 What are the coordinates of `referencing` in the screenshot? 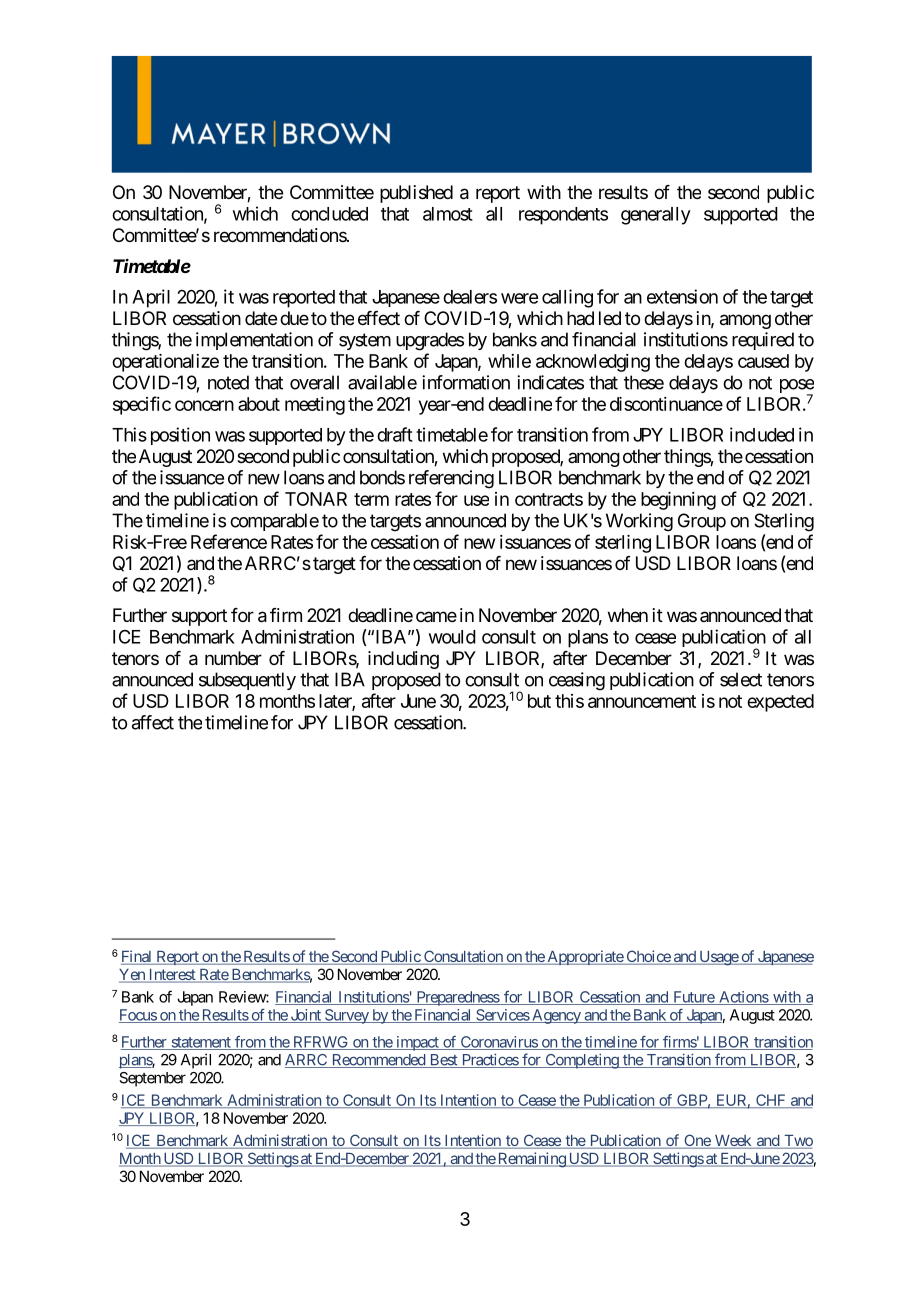 It's located at (451, 479).
